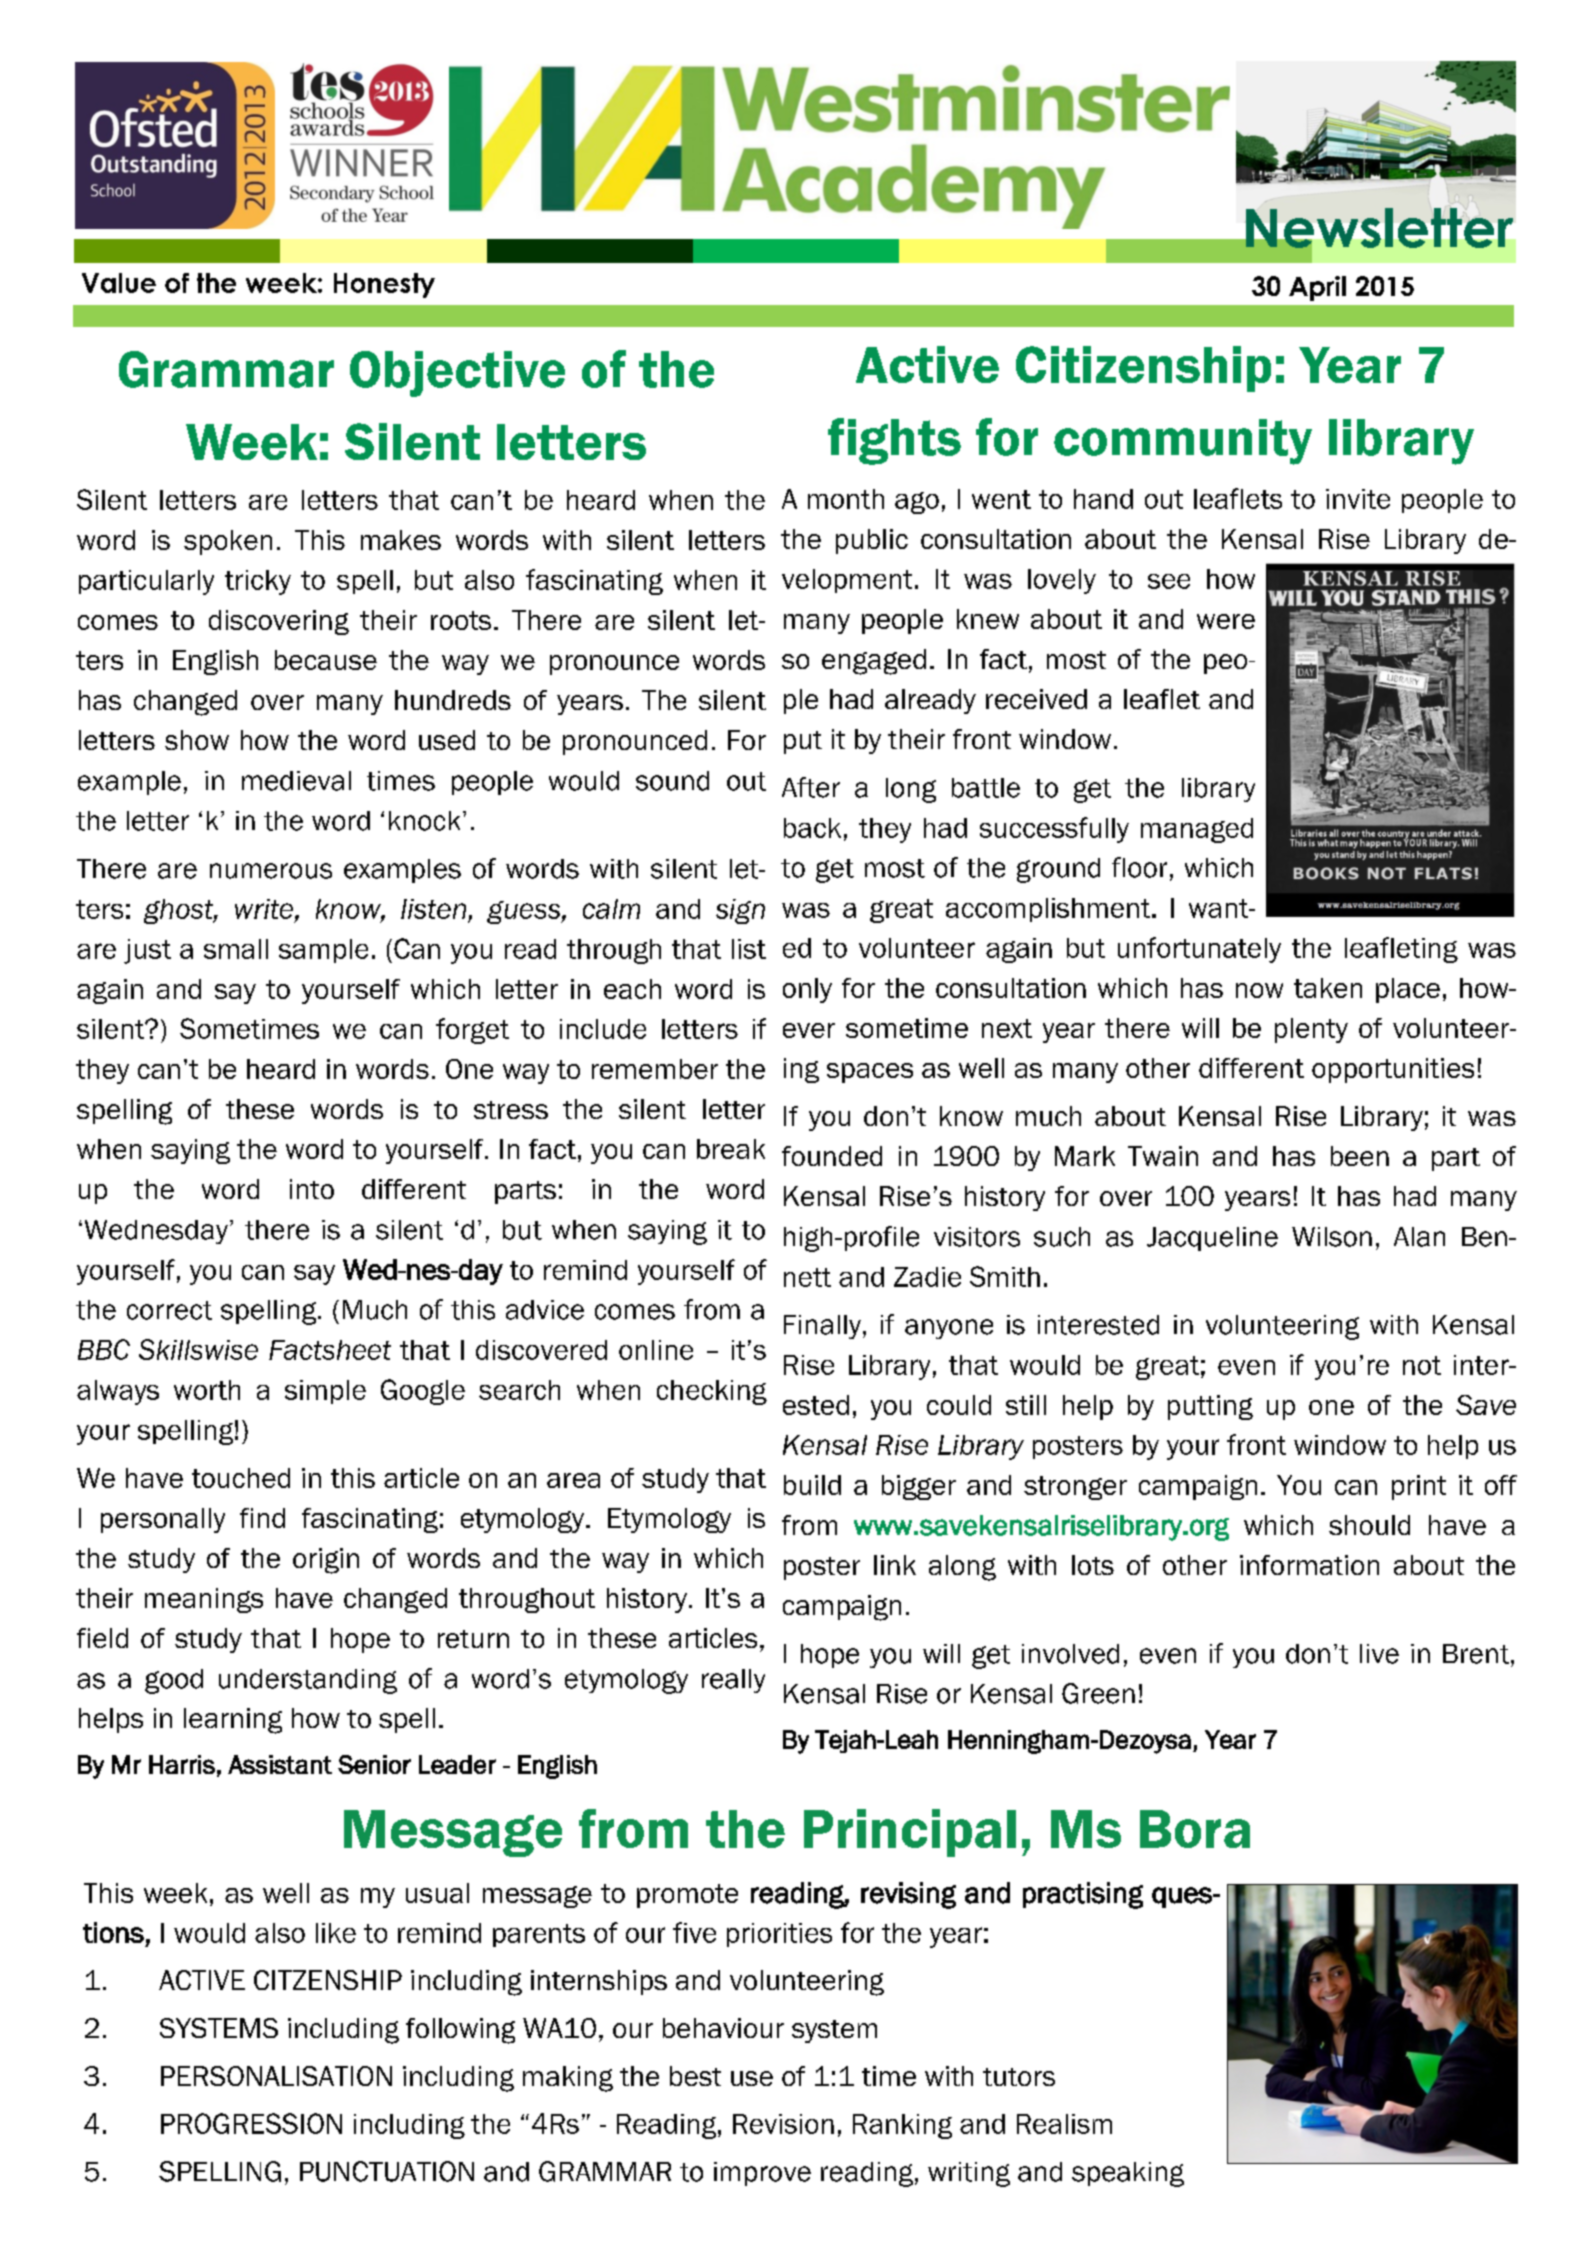  I want to click on into, so click(312, 1189).
